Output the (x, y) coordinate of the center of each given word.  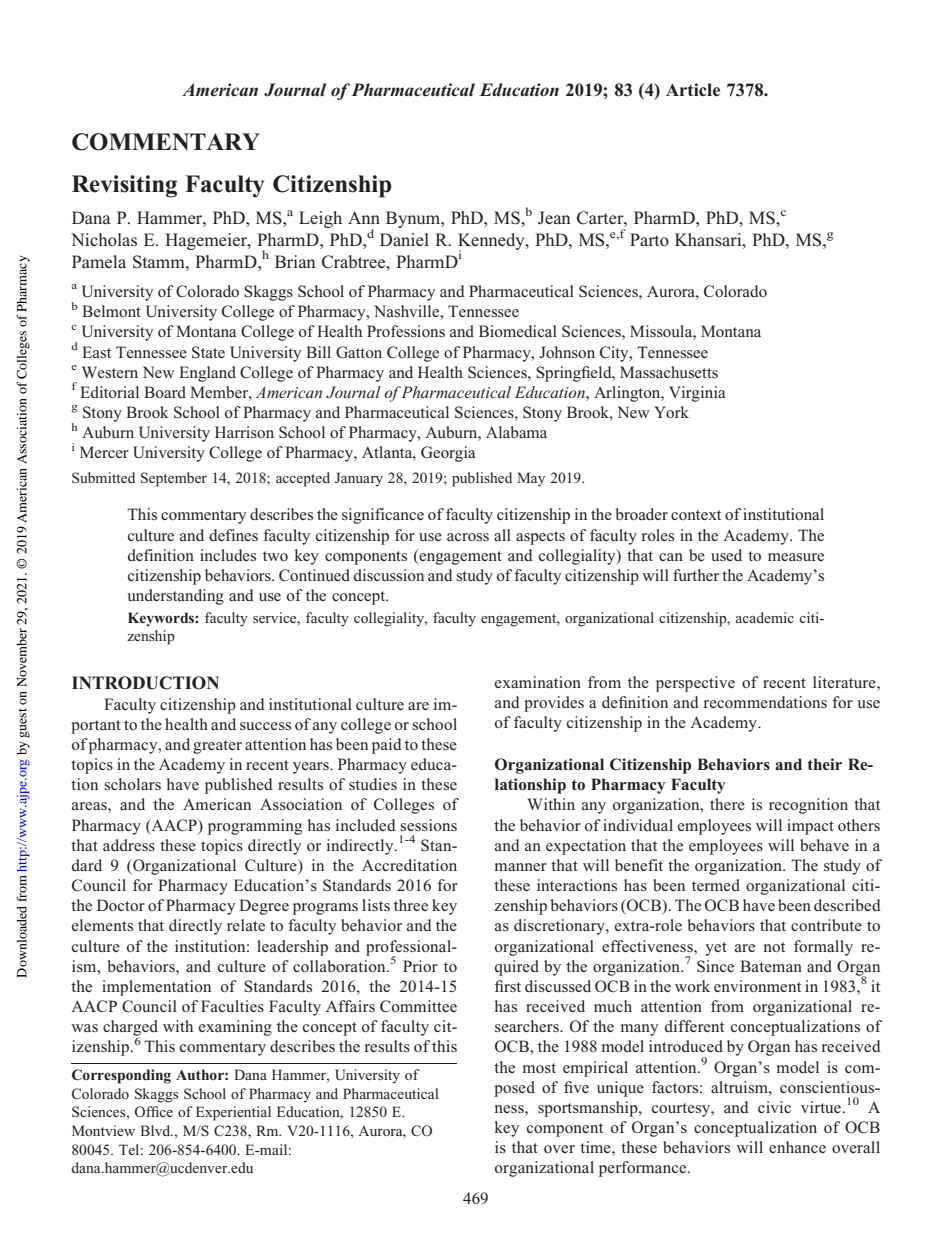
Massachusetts (669, 372)
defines (233, 535)
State (208, 352)
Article (693, 90)
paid (387, 746)
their (824, 764)
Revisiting (124, 186)
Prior (420, 966)
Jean (554, 217)
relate (246, 925)
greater (217, 747)
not (774, 947)
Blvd (156, 1130)
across (468, 537)
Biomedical (518, 331)
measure (796, 557)
